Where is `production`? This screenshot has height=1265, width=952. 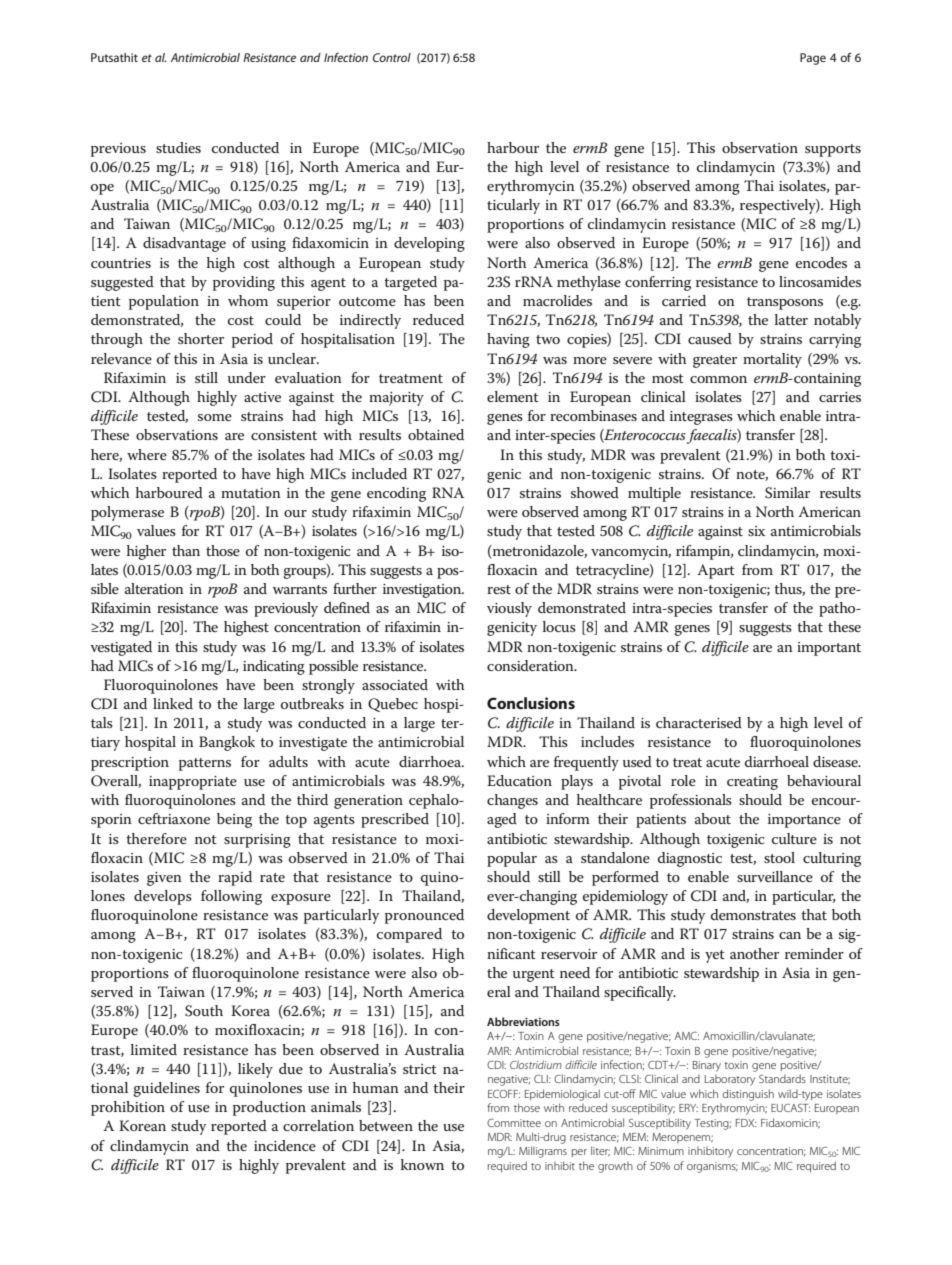
production is located at coordinates (269, 1108).
